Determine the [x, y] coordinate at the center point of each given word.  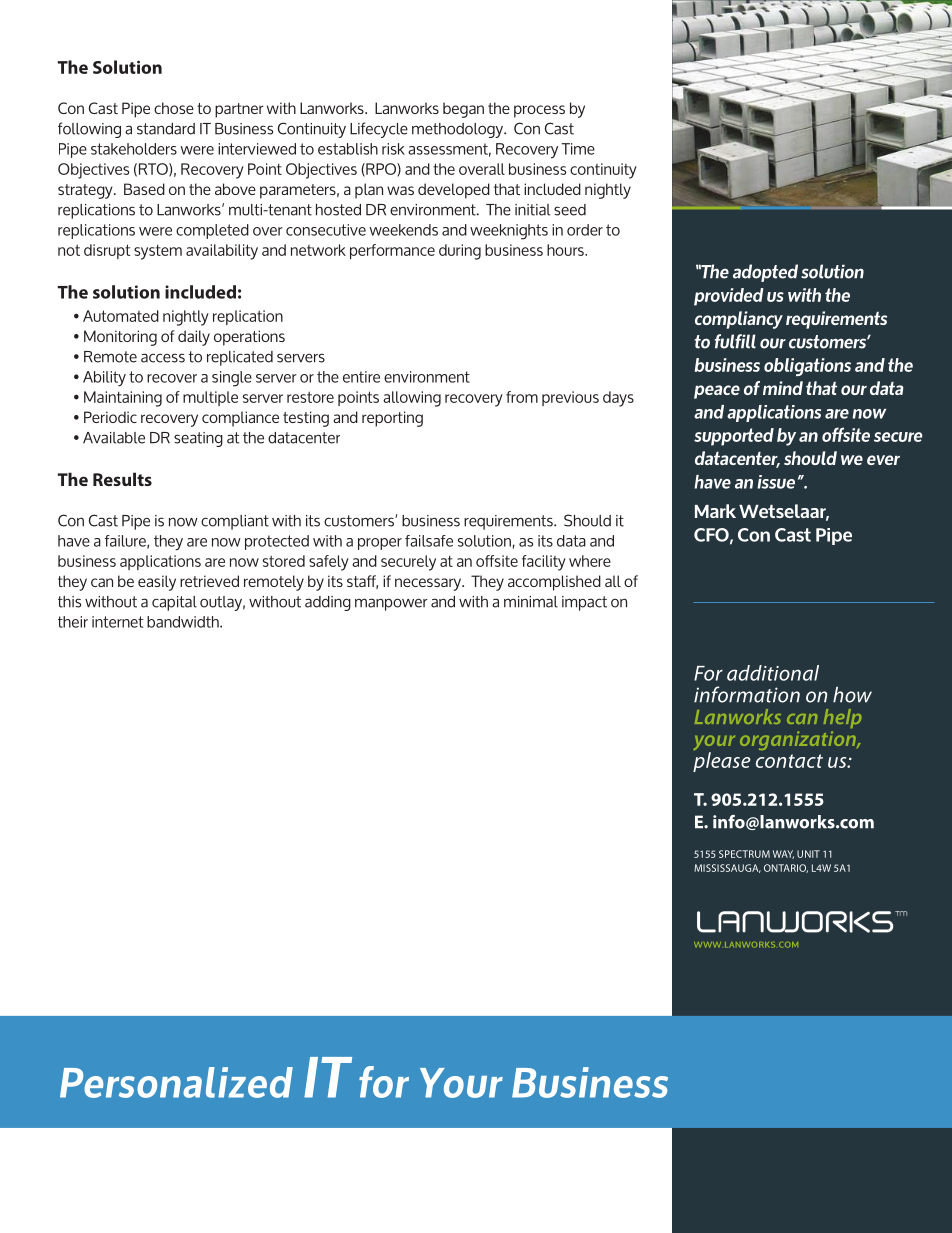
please [722, 762]
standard [166, 129]
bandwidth [184, 622]
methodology [458, 130]
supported [734, 437]
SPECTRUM [744, 854]
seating [198, 439]
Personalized [176, 1082]
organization [799, 740]
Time [578, 149]
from [522, 397]
